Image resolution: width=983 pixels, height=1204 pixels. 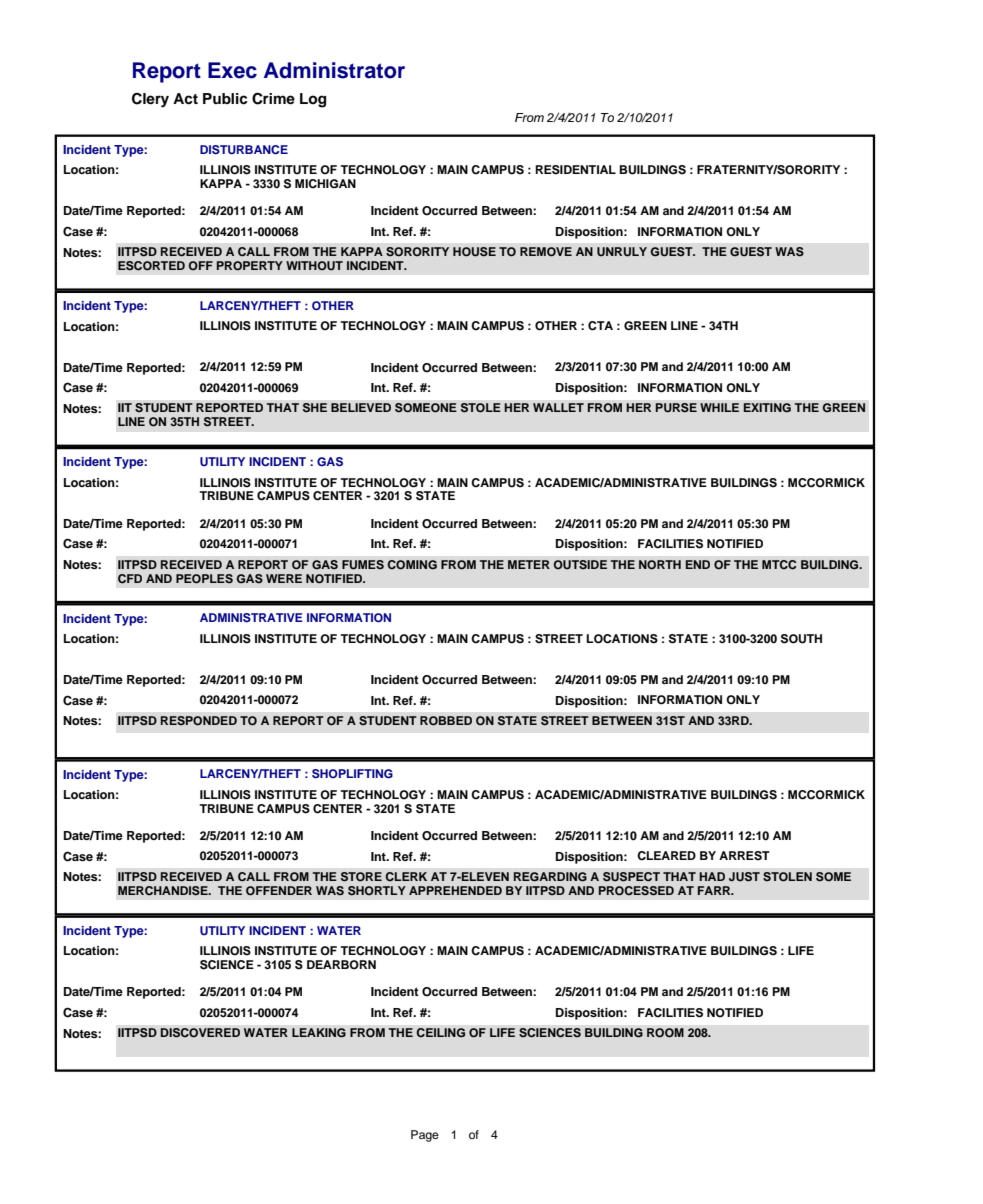 I want to click on DISCOVERED, so click(x=200, y=1033).
